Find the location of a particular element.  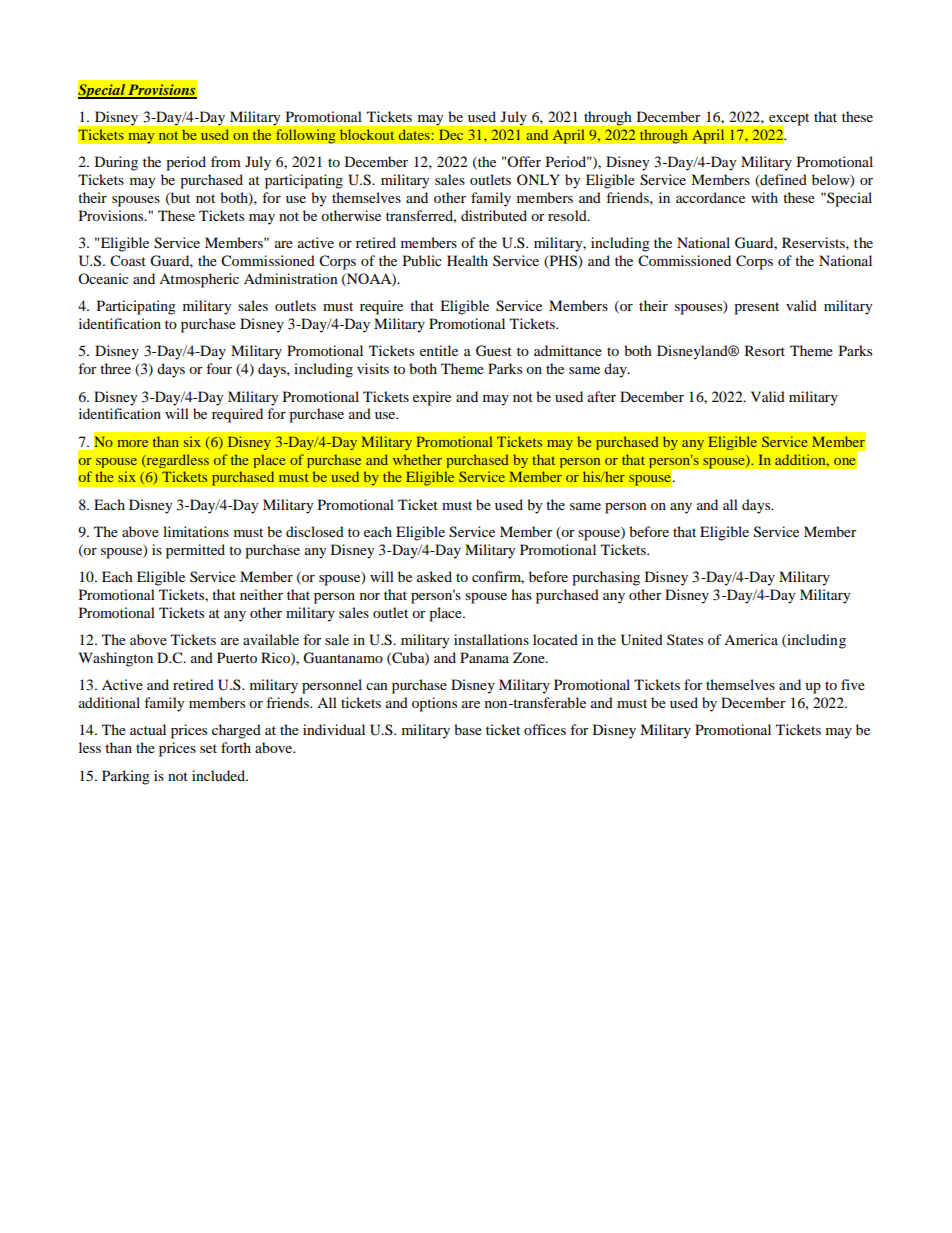

except is located at coordinates (788, 120).
